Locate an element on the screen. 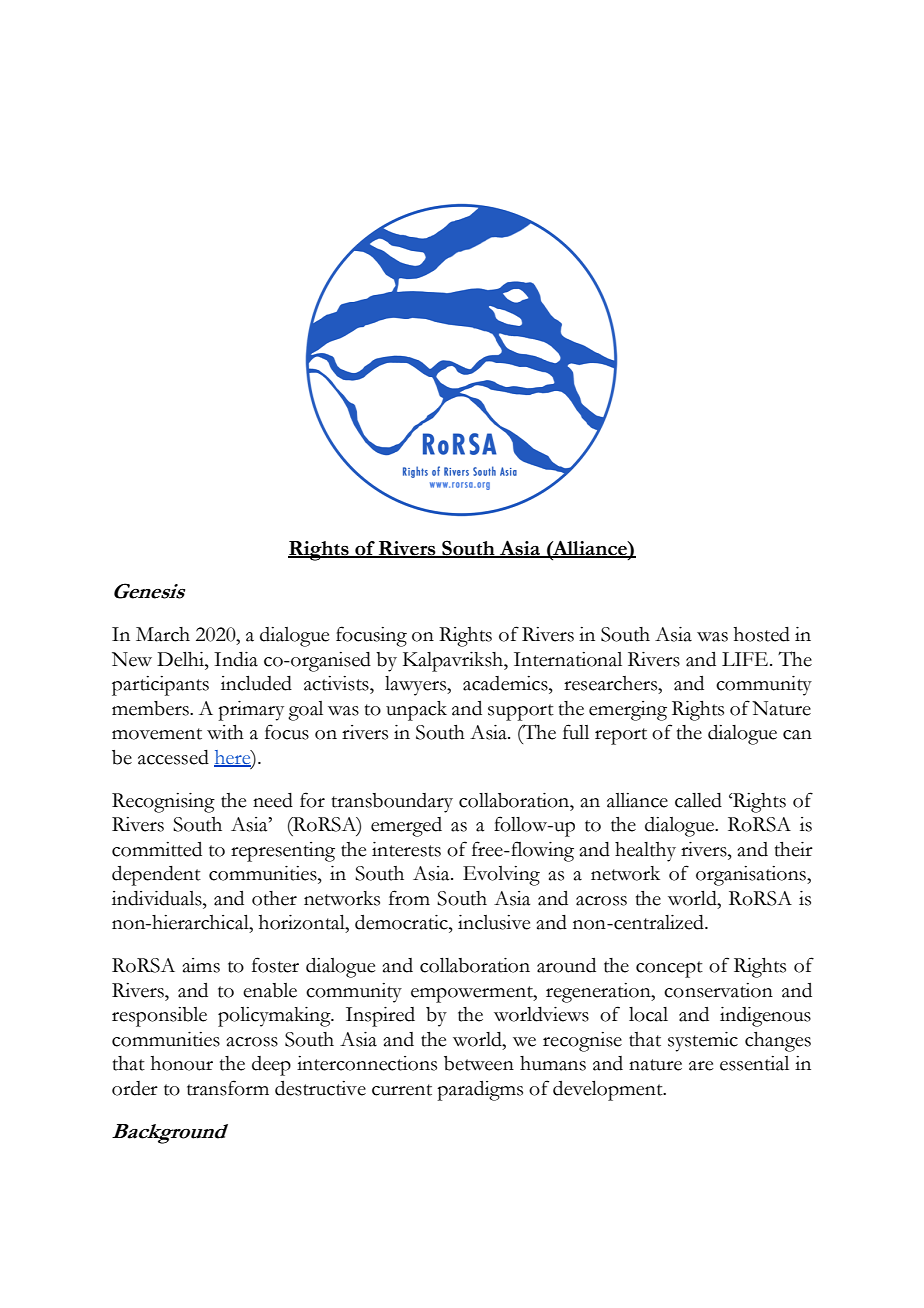  International is located at coordinates (568, 659).
